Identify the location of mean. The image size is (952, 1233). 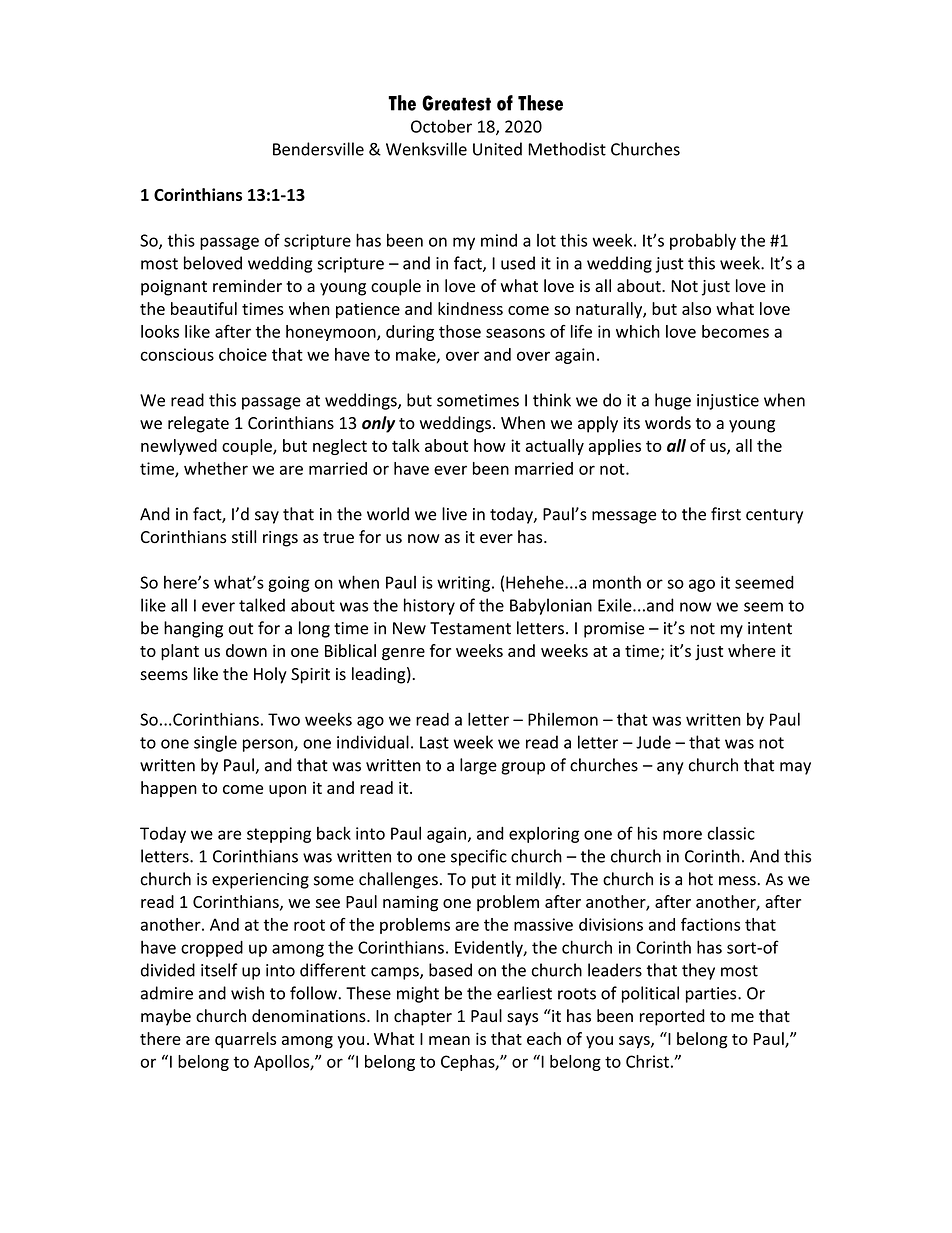
(449, 1040).
